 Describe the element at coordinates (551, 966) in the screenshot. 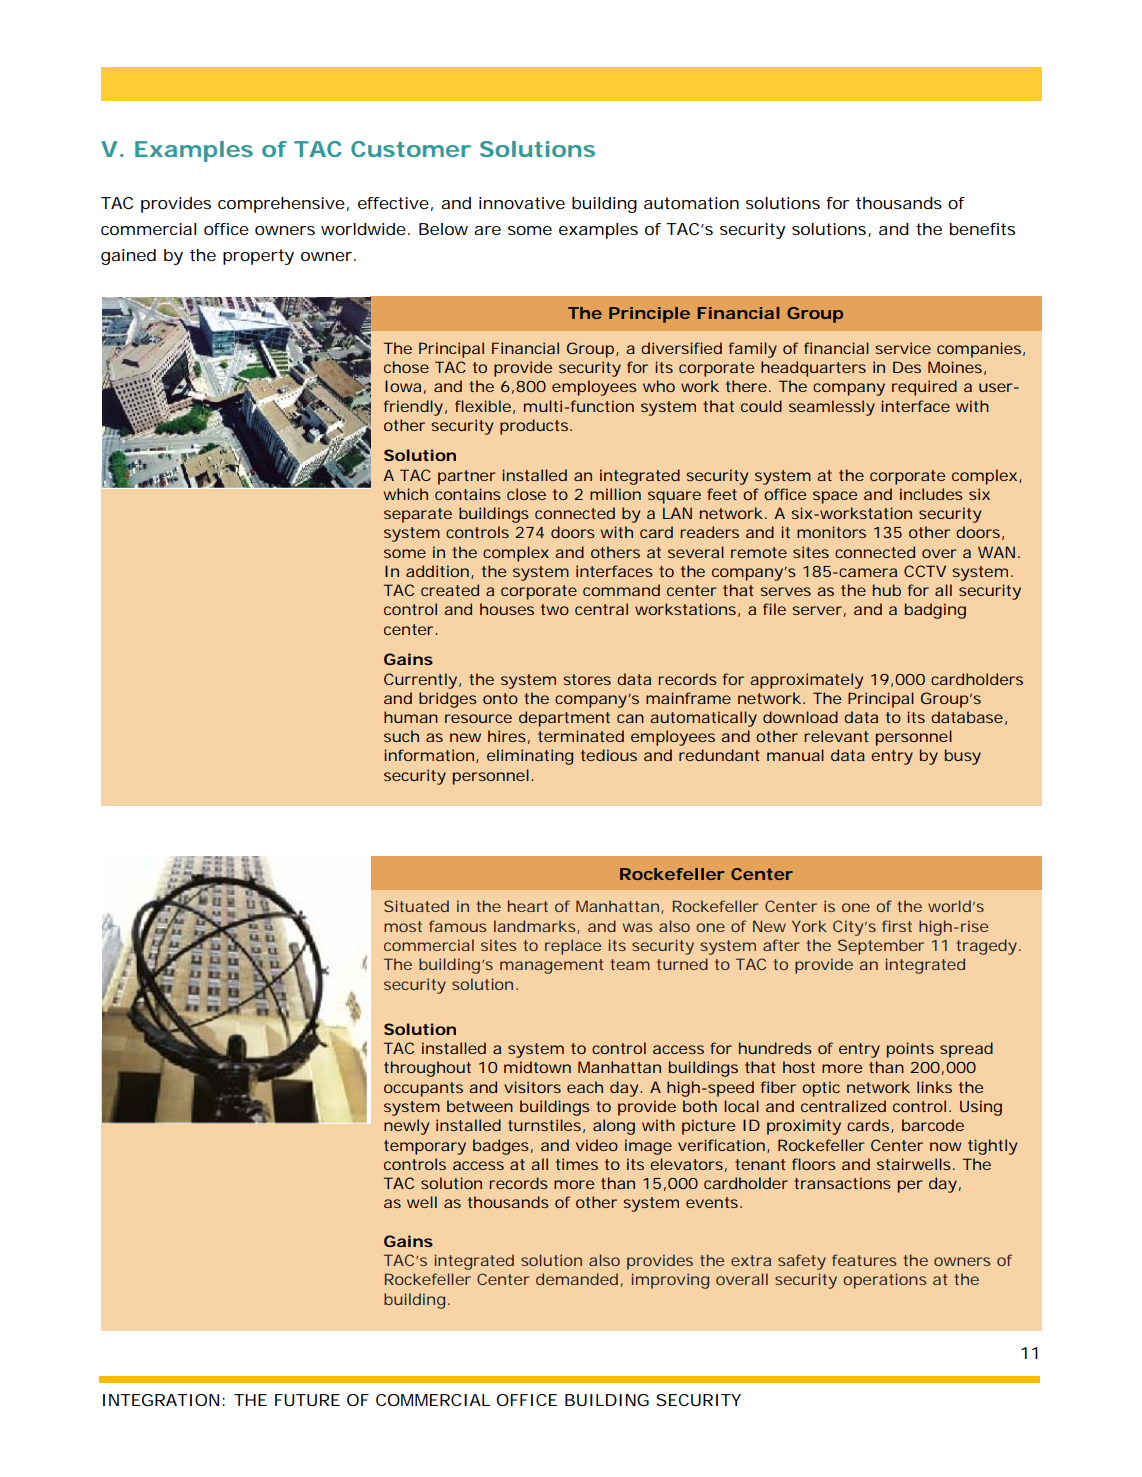

I see `management` at that location.
